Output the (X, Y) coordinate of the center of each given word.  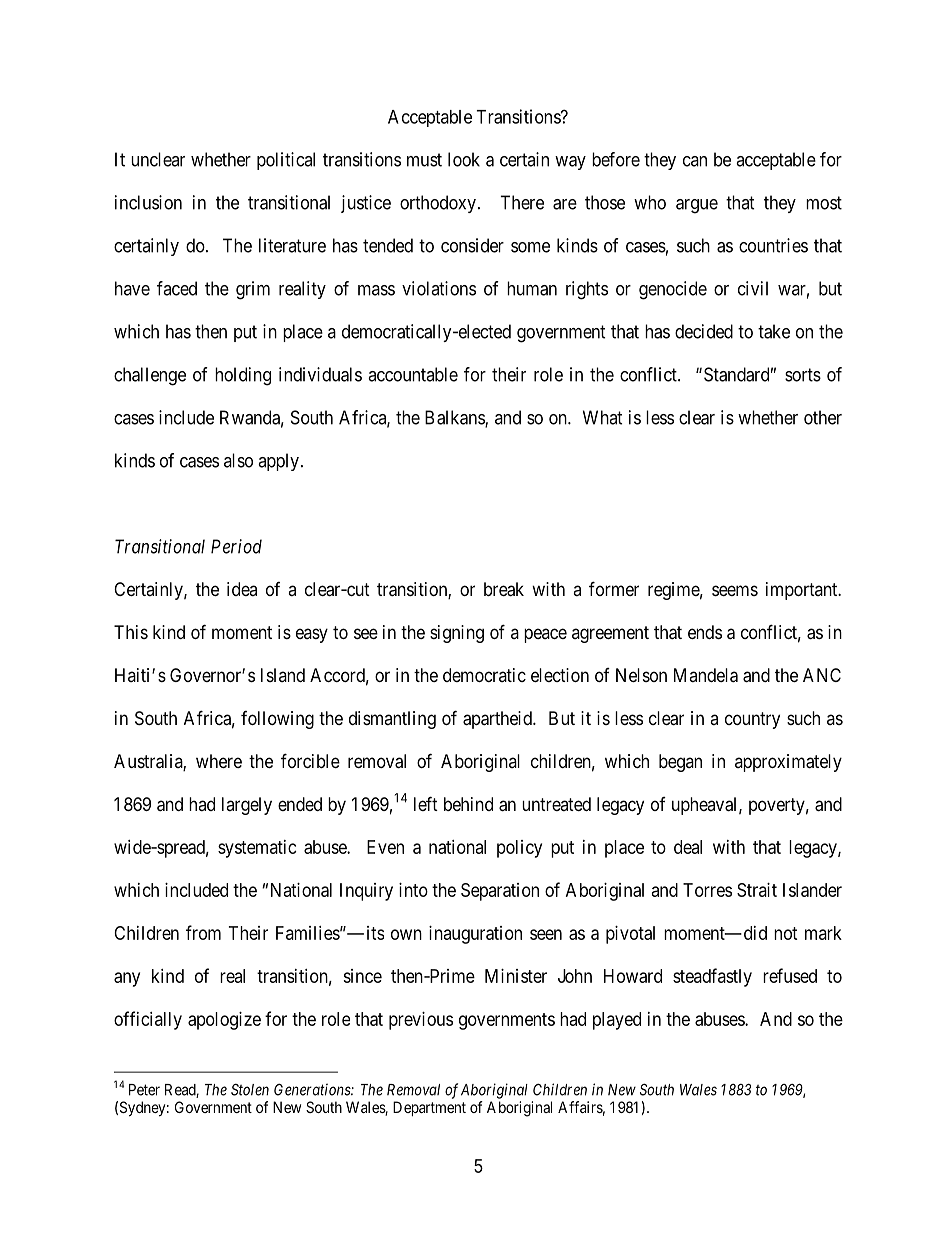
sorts (803, 375)
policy (519, 849)
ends (705, 632)
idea (242, 589)
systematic (257, 849)
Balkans (455, 418)
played (617, 1021)
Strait (757, 890)
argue (697, 206)
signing (457, 634)
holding (243, 376)
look (464, 159)
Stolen (250, 1090)
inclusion (148, 202)
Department (429, 1108)
